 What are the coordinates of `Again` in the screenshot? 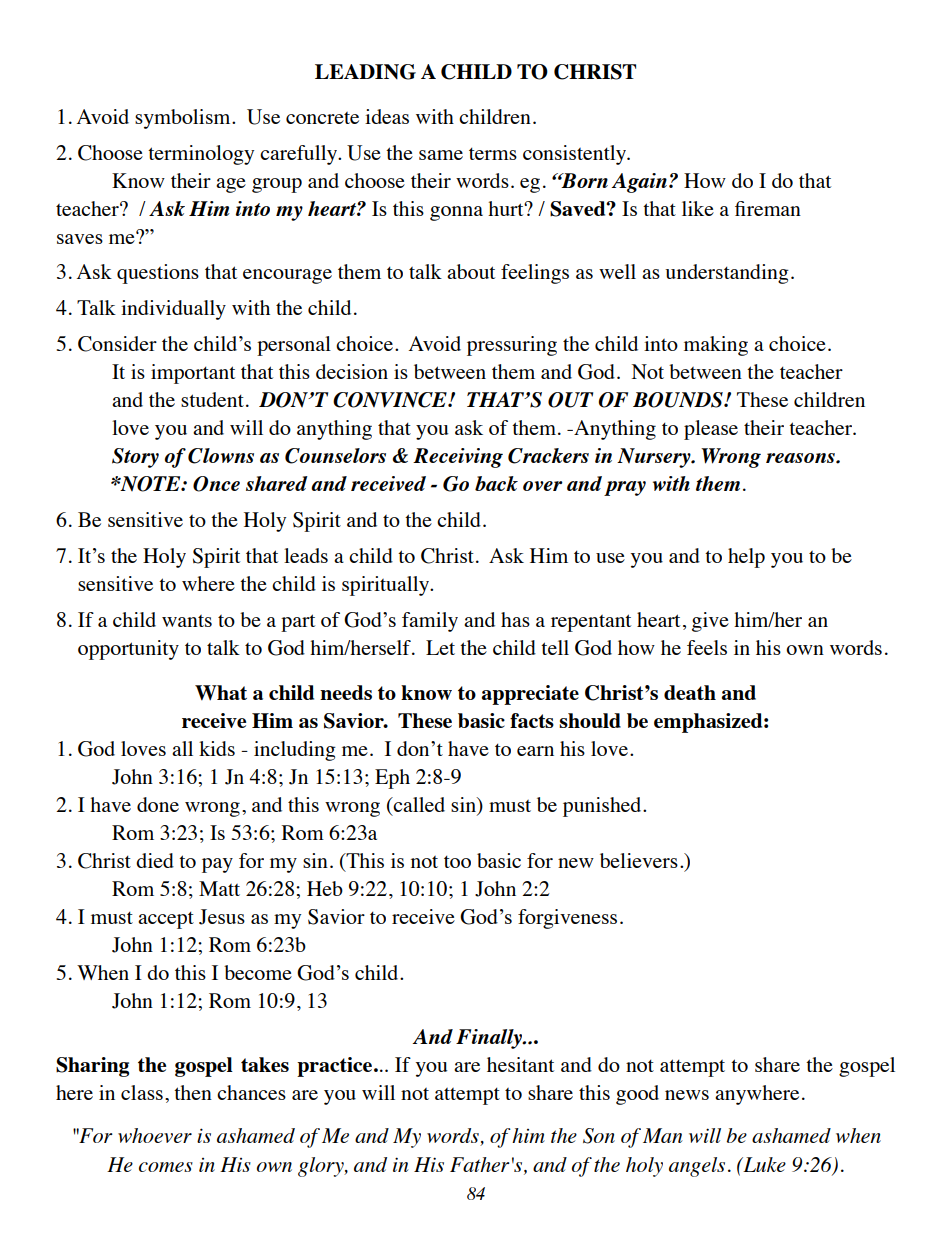 It's located at (639, 183).
